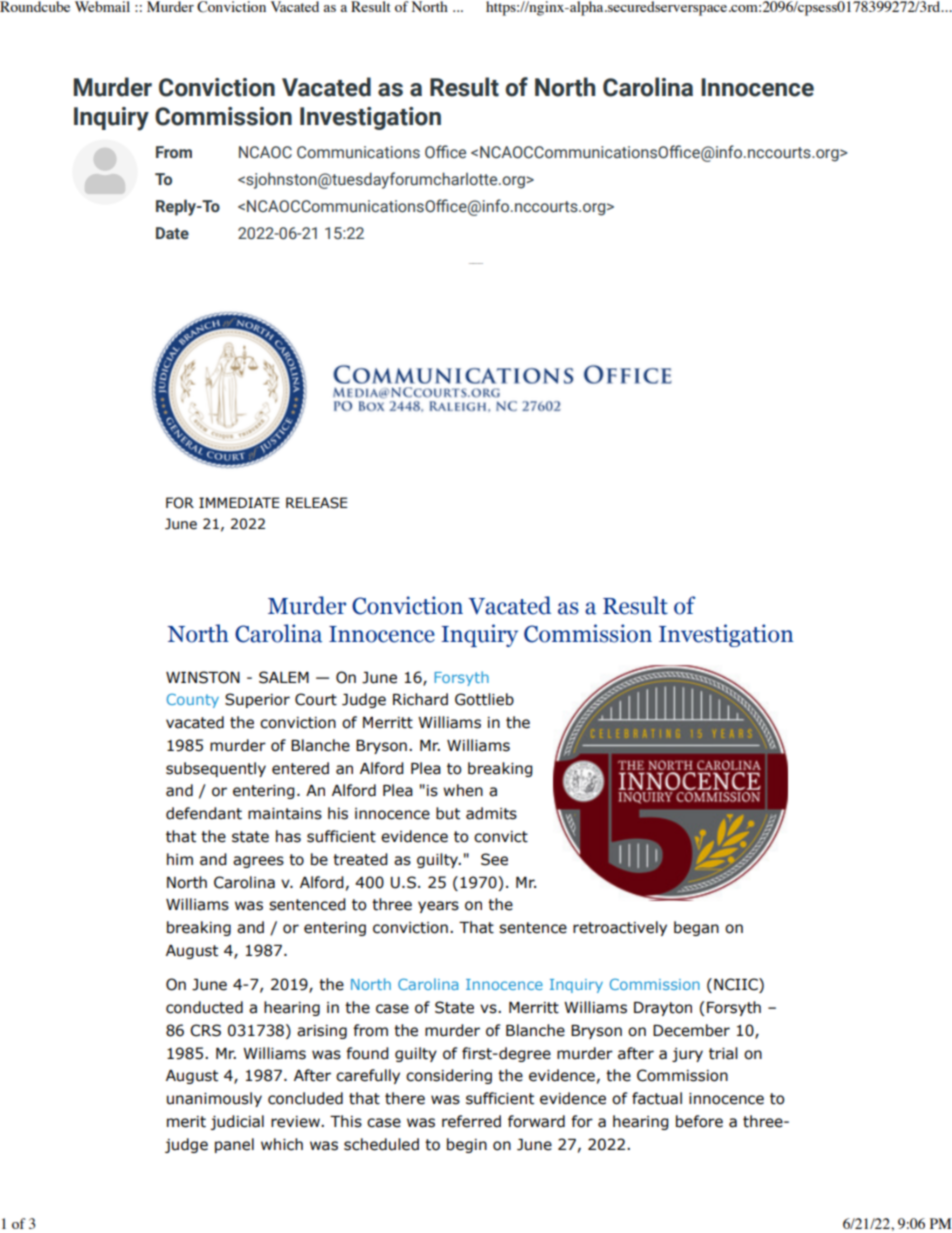 The width and height of the document is (952, 1233). What do you see at coordinates (172, 233) in the document?
I see `Date` at bounding box center [172, 233].
